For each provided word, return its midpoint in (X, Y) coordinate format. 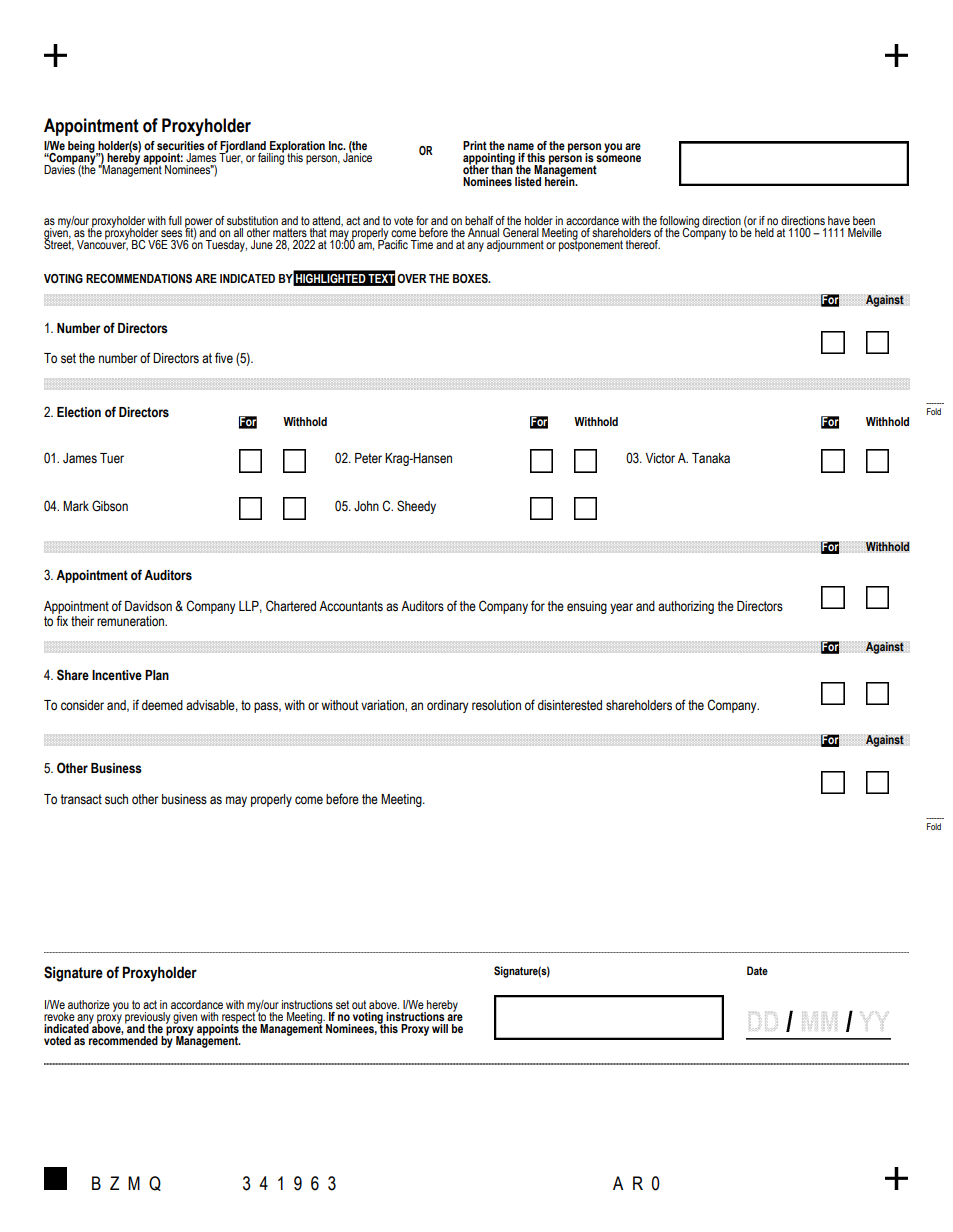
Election (79, 412)
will (440, 1028)
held (764, 232)
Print (475, 145)
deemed (162, 705)
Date (757, 970)
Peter (368, 458)
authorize (89, 1004)
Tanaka (711, 458)
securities (181, 145)
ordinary (448, 706)
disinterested (570, 705)
